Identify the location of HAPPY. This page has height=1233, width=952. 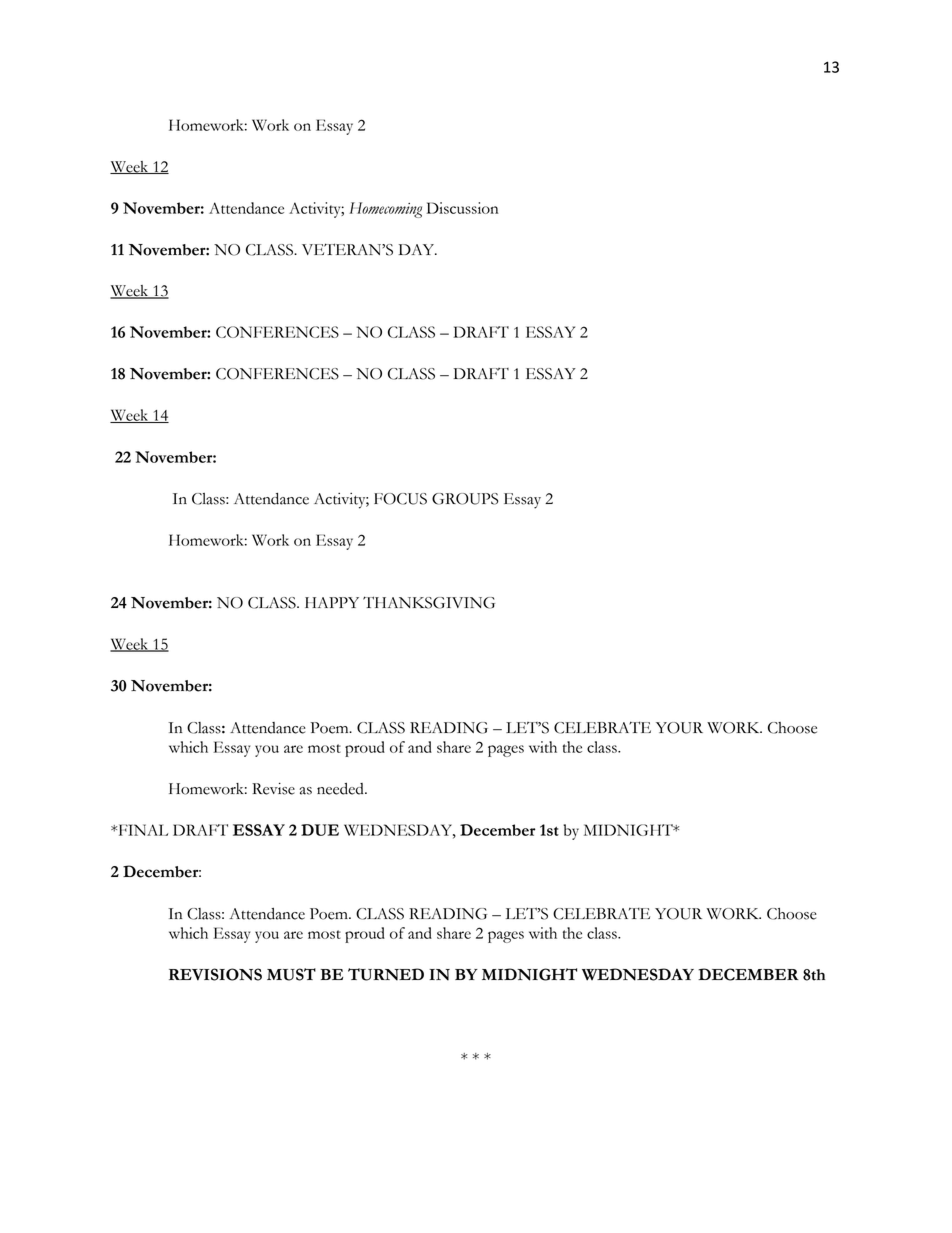
(332, 602).
